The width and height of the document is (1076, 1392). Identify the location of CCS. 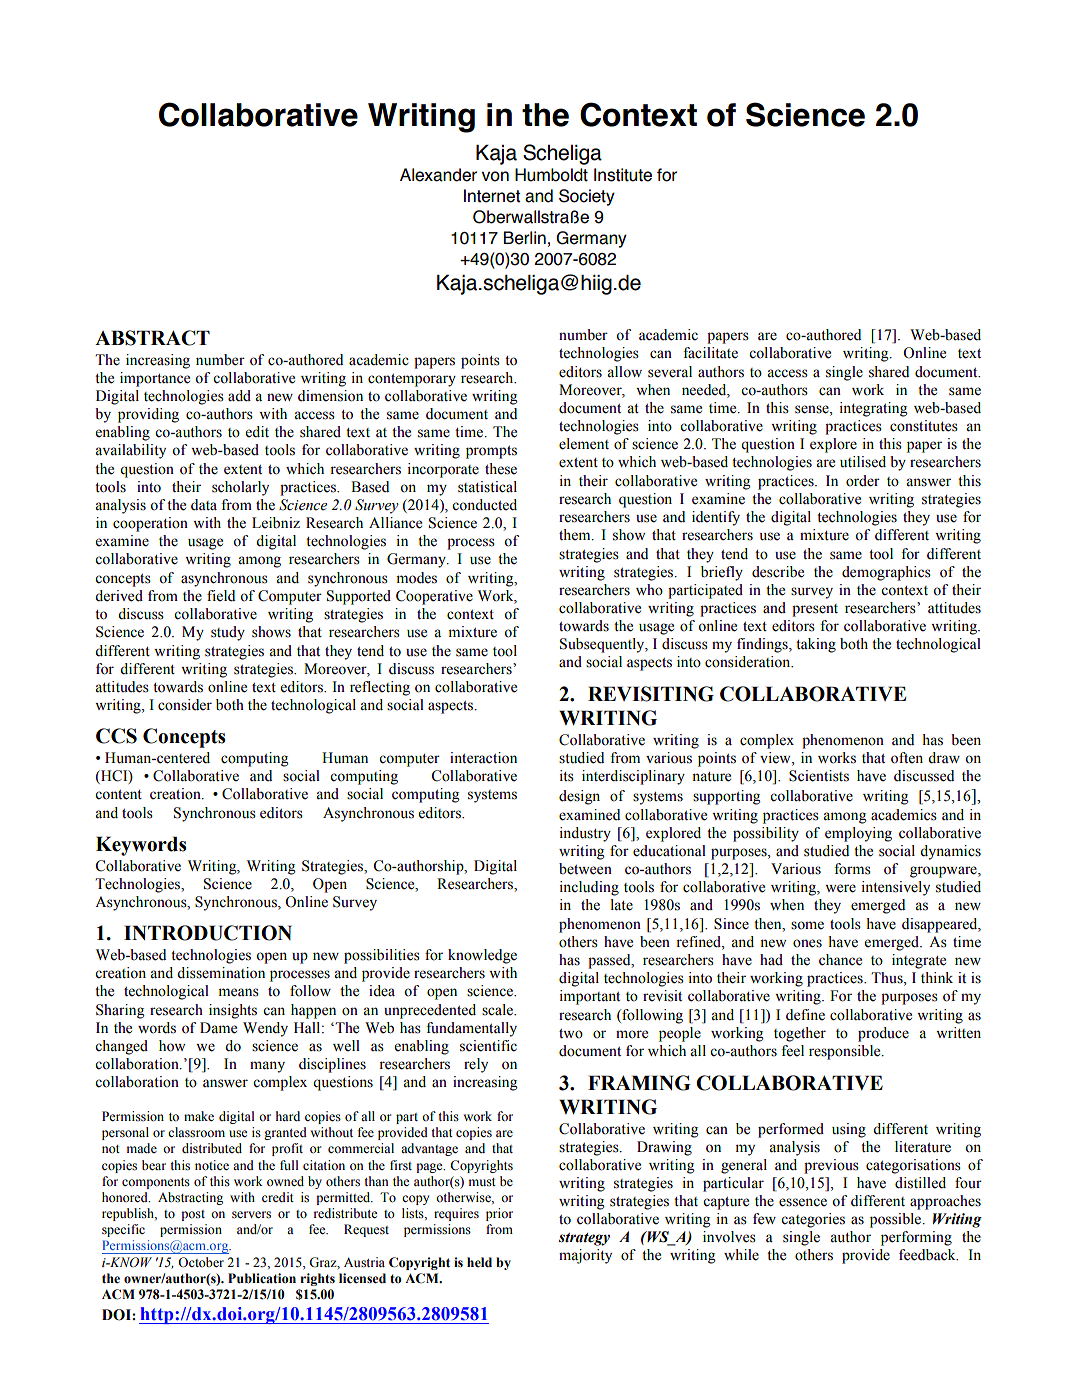
(116, 736).
